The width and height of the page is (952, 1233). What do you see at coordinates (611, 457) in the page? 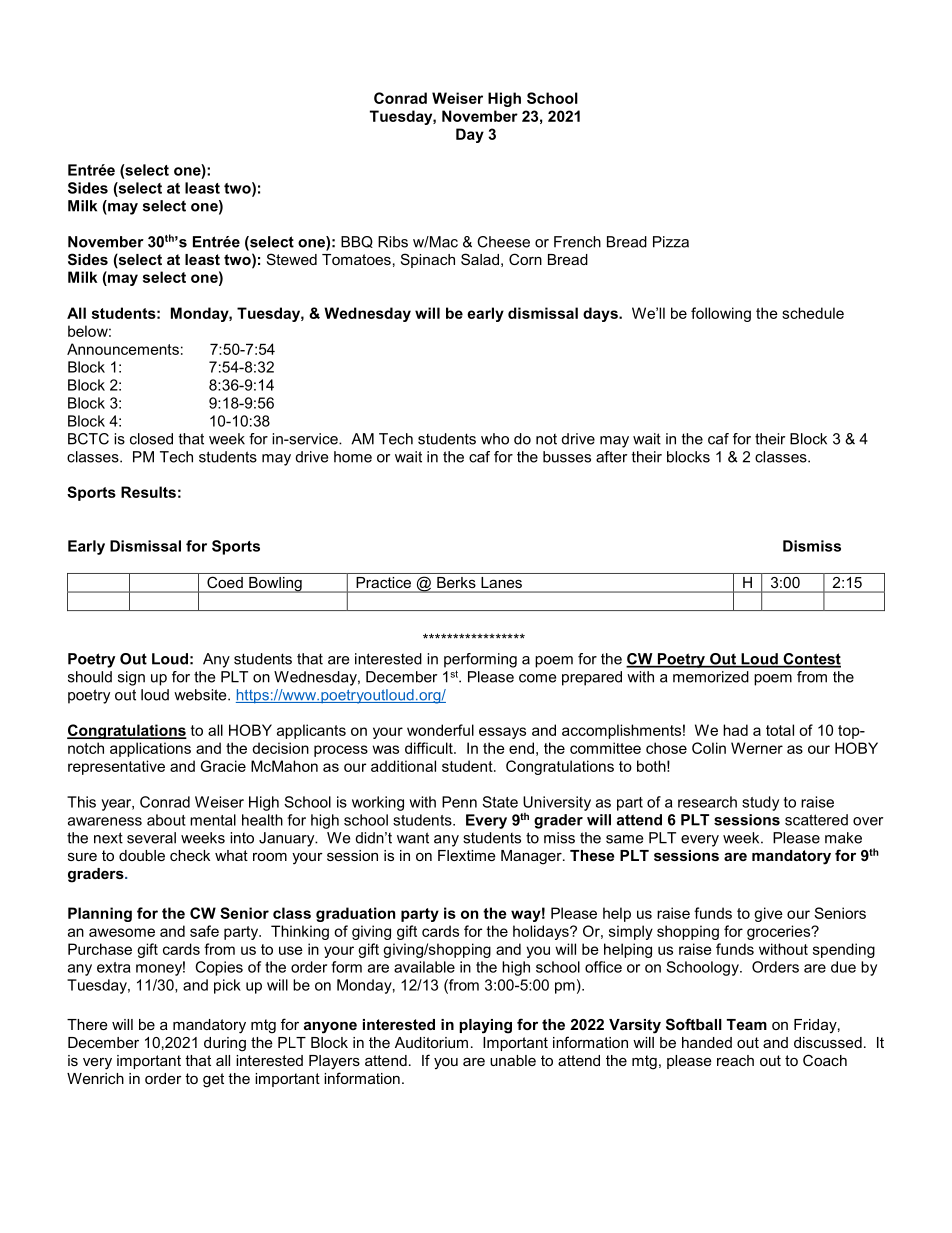
I see `after` at bounding box center [611, 457].
